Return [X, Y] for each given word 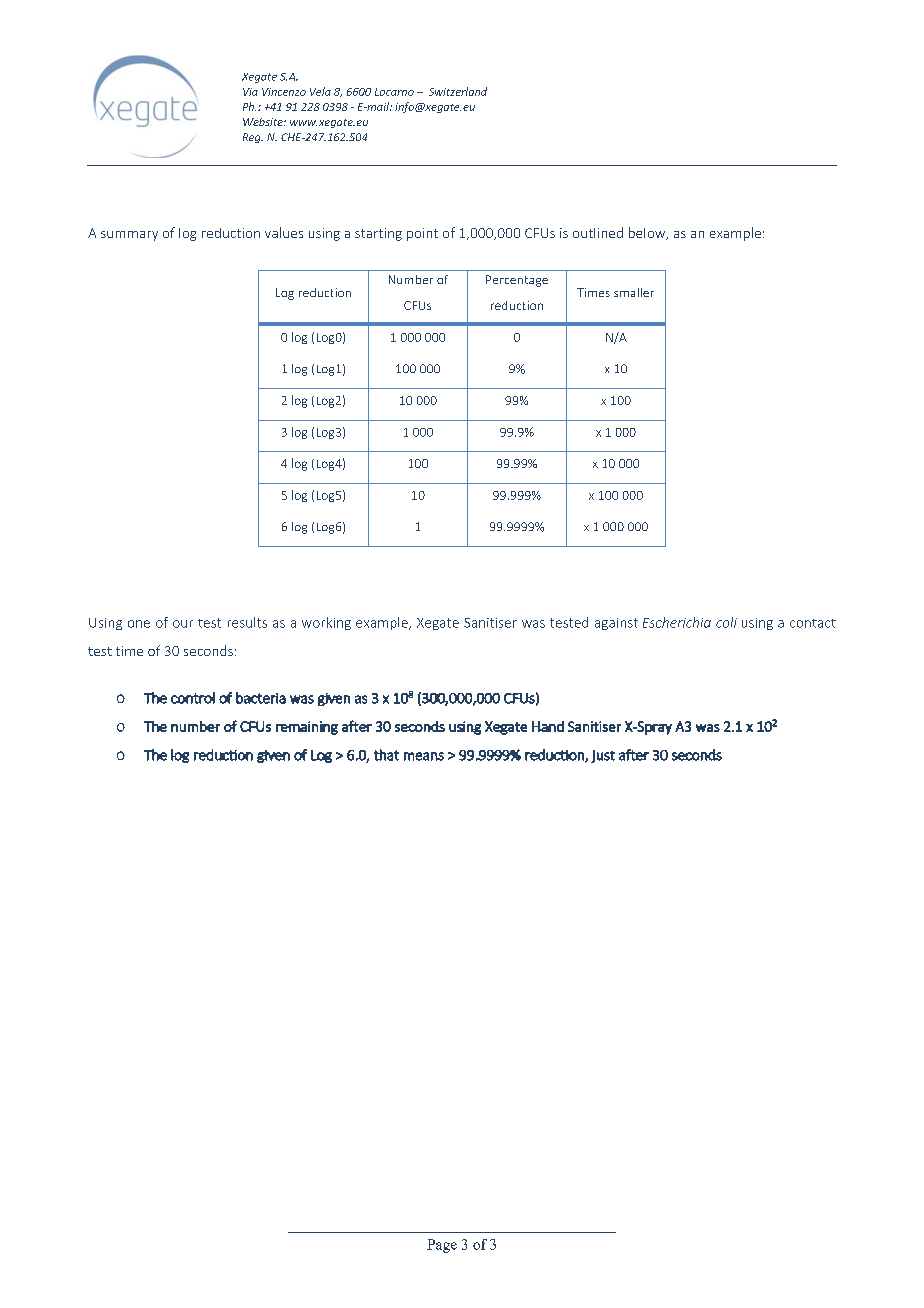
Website [264, 122]
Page [442, 1246]
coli [726, 622]
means [424, 756]
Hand [548, 726]
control [193, 698]
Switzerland [458, 91]
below [648, 233]
